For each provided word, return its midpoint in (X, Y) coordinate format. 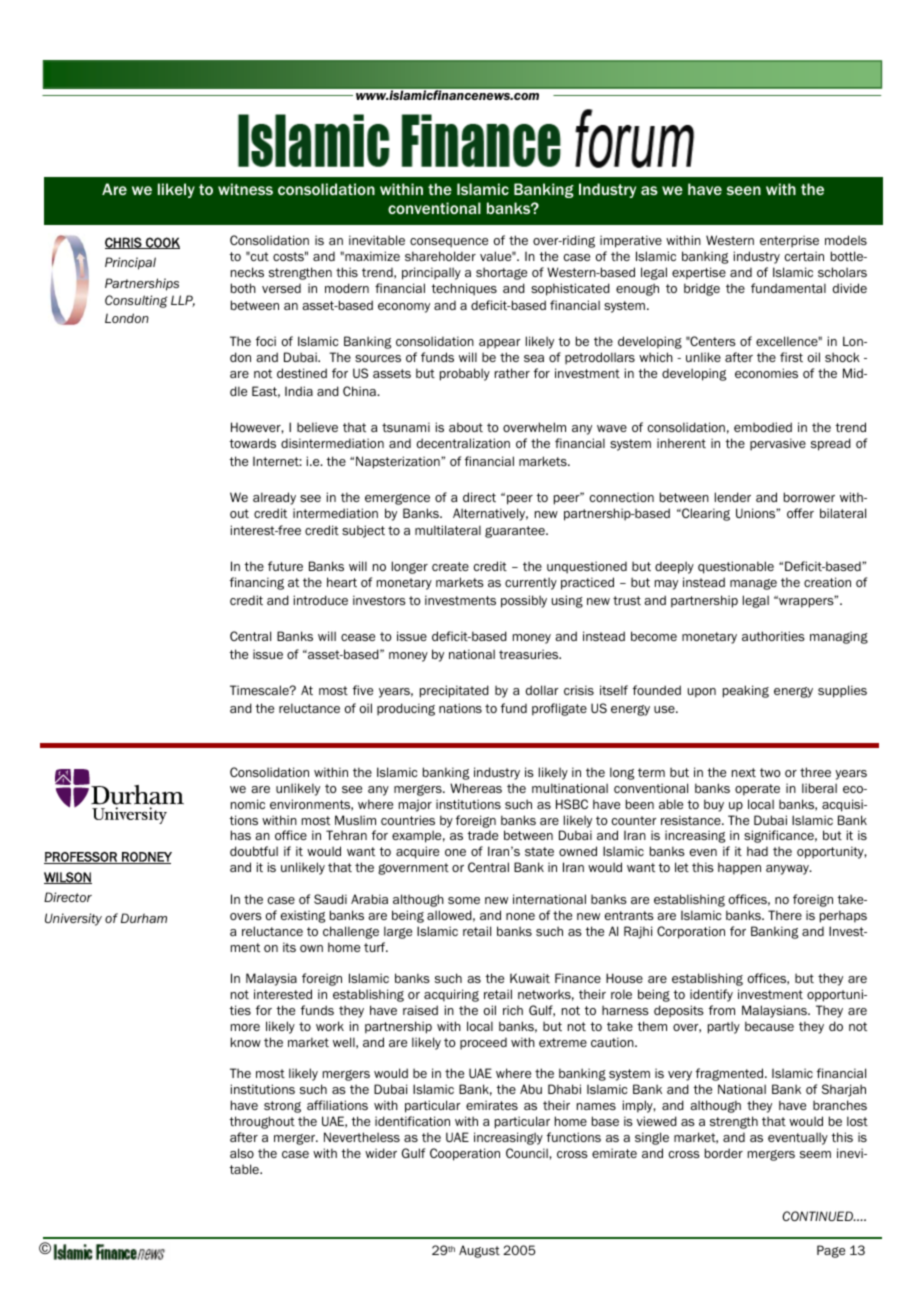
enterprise (789, 241)
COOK (162, 243)
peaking (746, 691)
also (242, 1153)
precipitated (454, 691)
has (241, 835)
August (479, 1251)
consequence (449, 243)
